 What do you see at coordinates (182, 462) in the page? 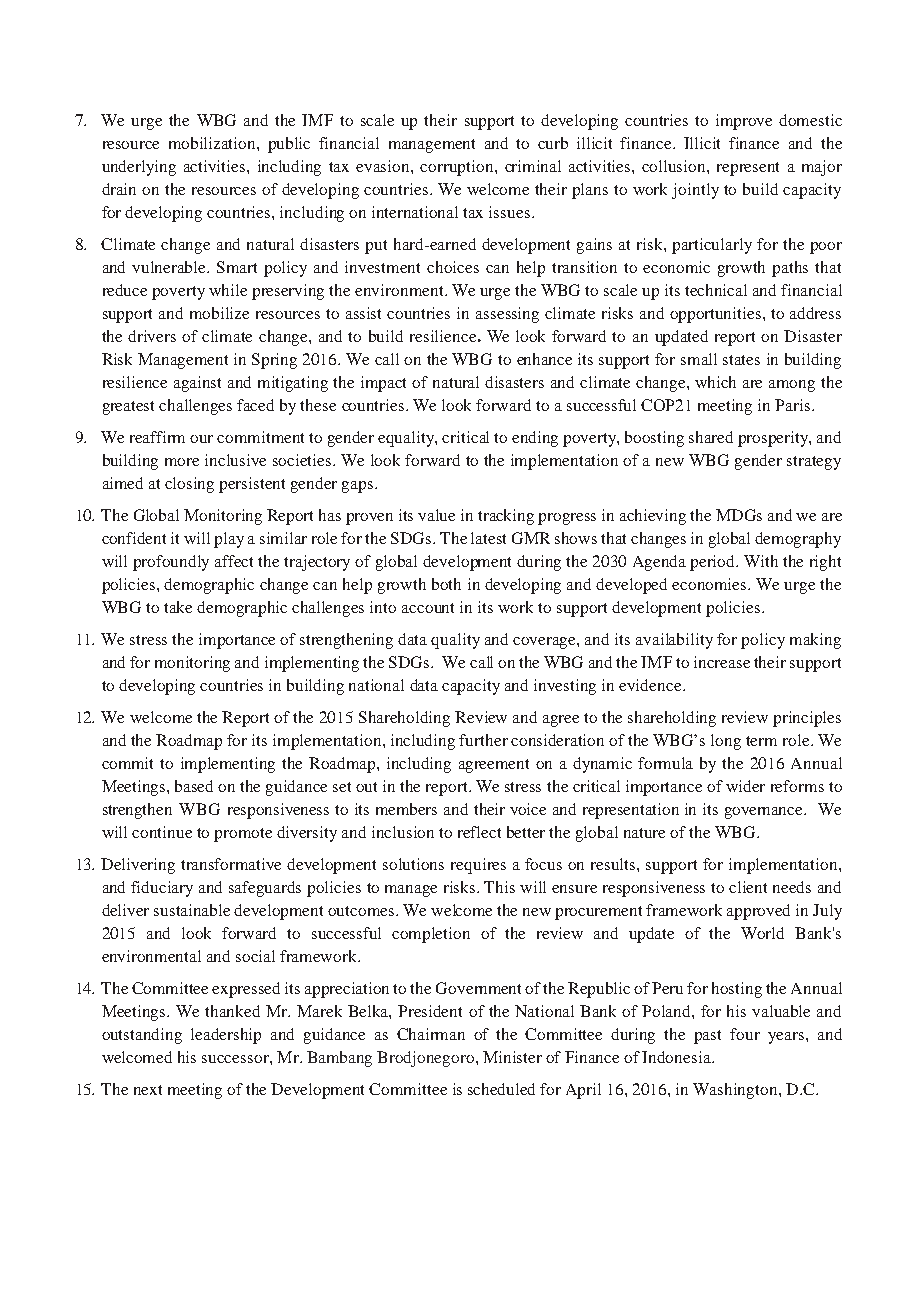
I see `more` at bounding box center [182, 462].
